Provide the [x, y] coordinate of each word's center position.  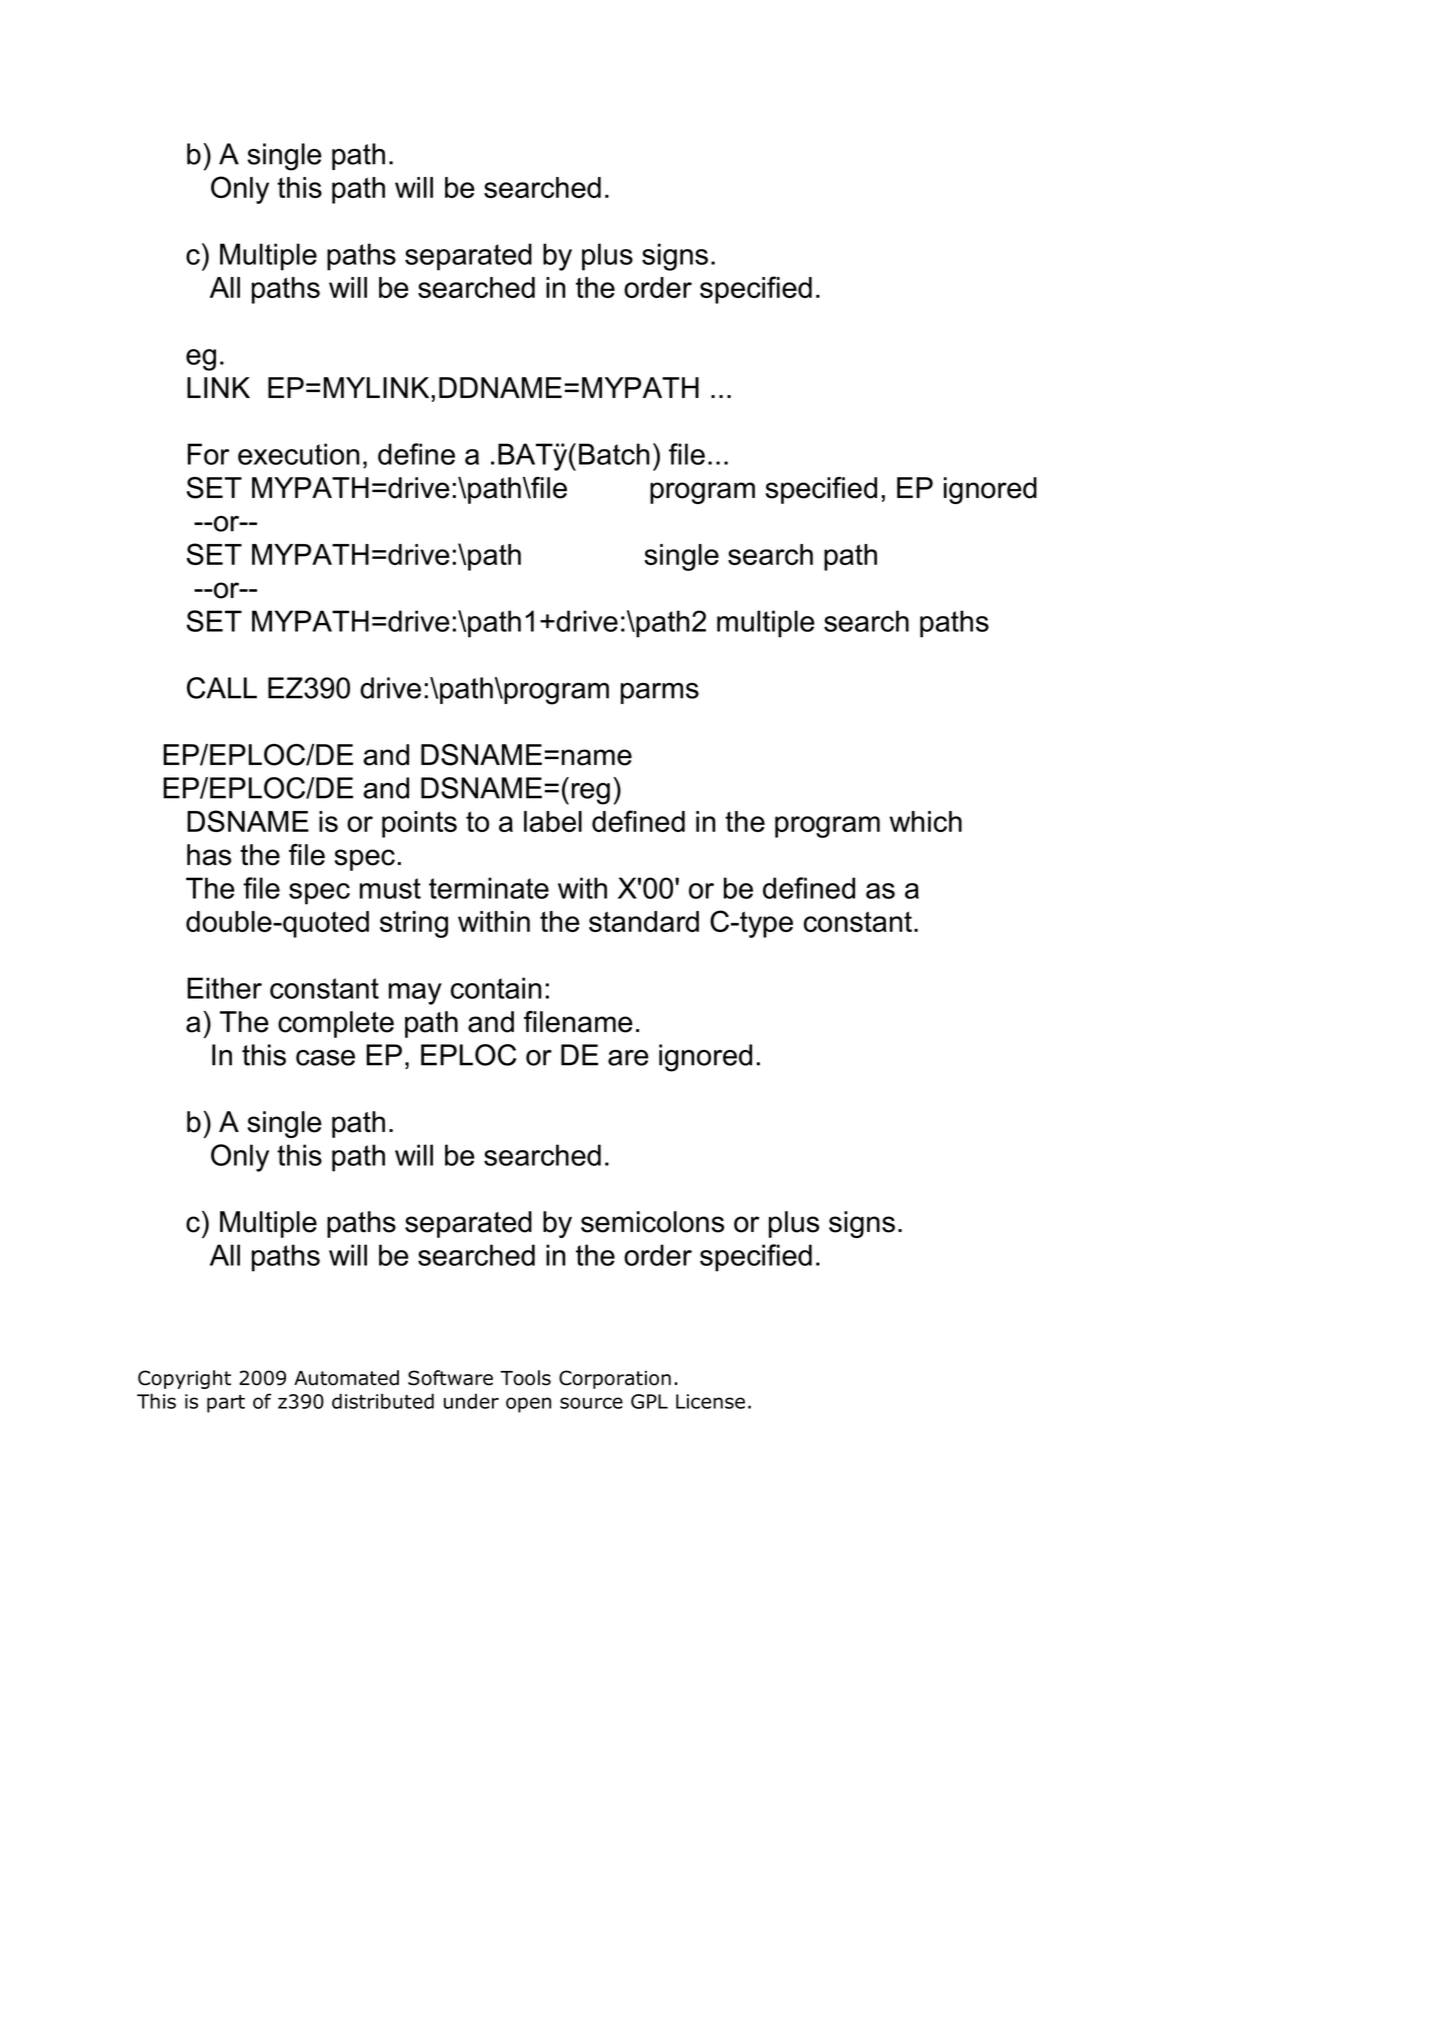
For [208, 454]
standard [644, 921]
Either [224, 988]
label [553, 821]
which [925, 821]
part [226, 1404]
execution [298, 454]
